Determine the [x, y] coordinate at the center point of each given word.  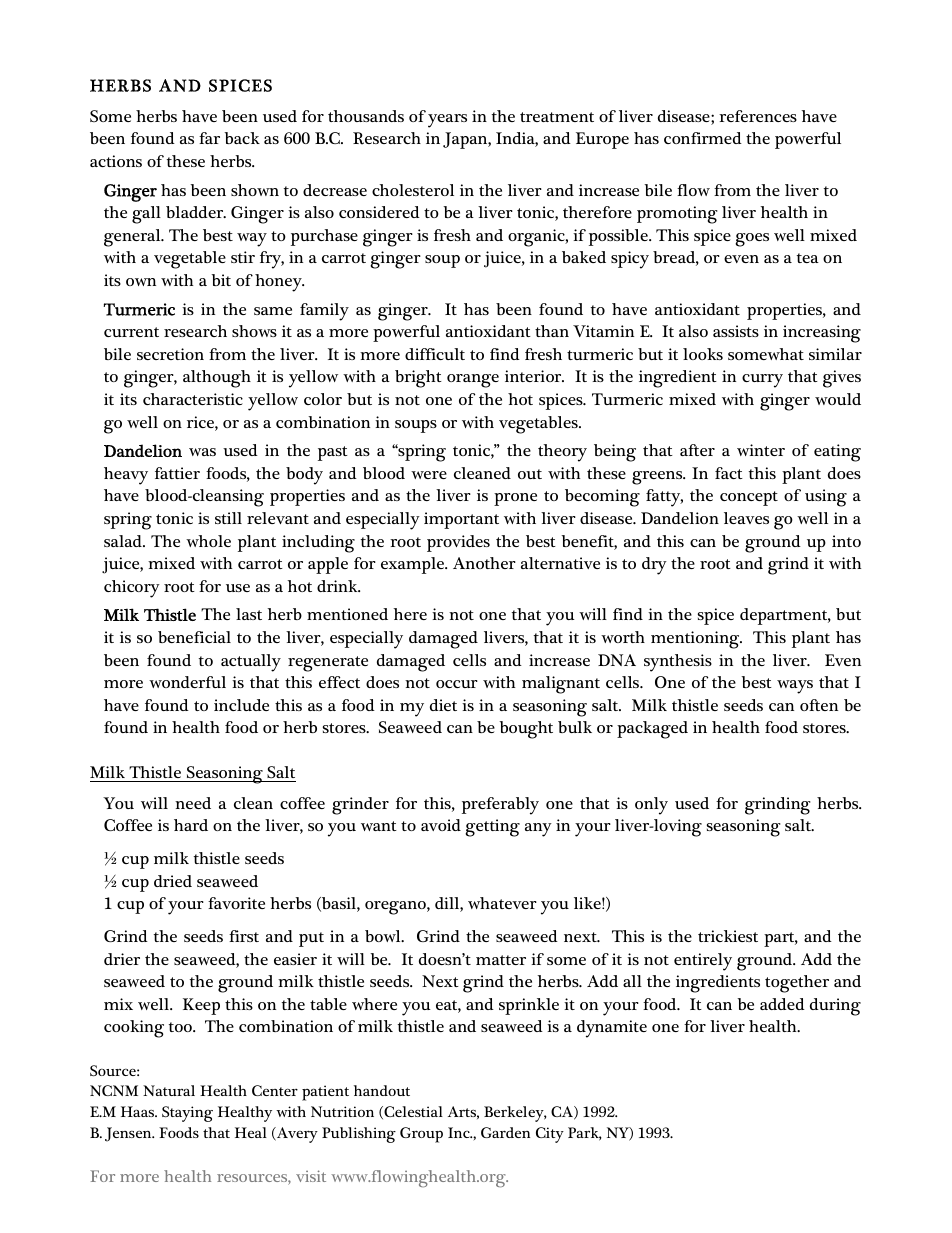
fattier [177, 473]
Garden [505, 1132]
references [758, 116]
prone [515, 499]
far [209, 138]
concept [749, 498]
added [782, 1004]
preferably [500, 806]
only [651, 806]
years [447, 121]
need [193, 803]
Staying [187, 1114]
